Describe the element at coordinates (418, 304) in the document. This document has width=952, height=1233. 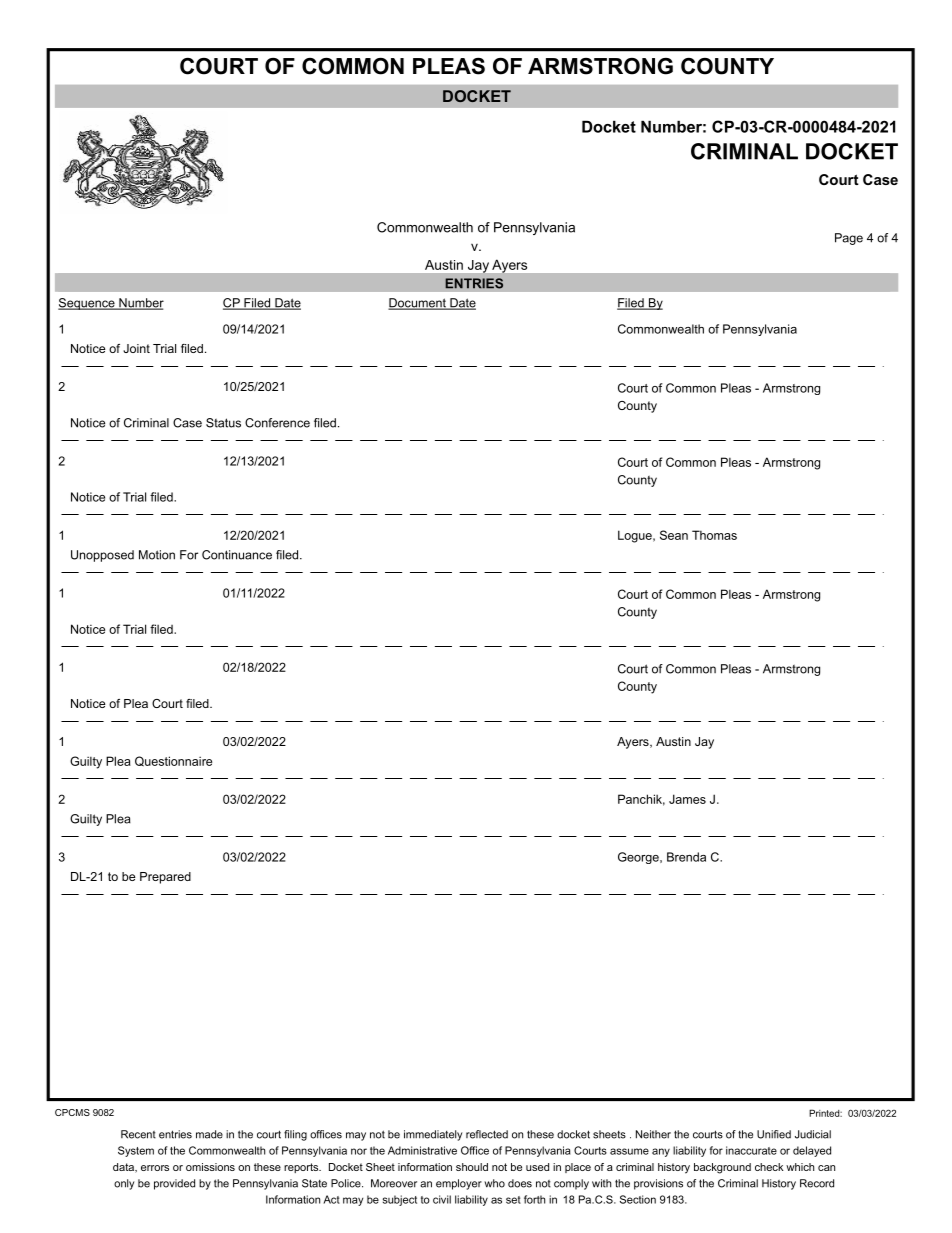
I see `Document` at that location.
